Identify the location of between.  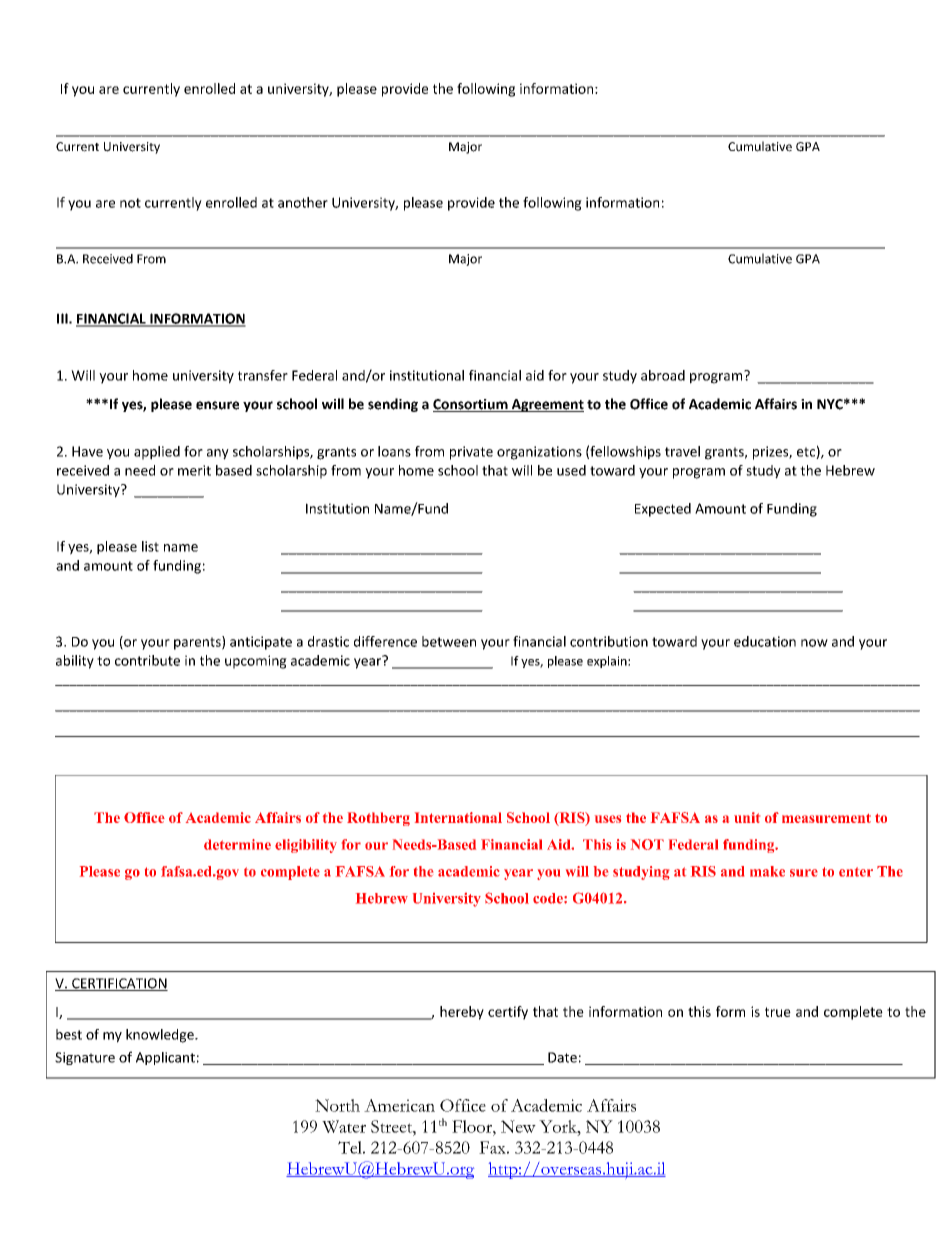
(449, 641).
